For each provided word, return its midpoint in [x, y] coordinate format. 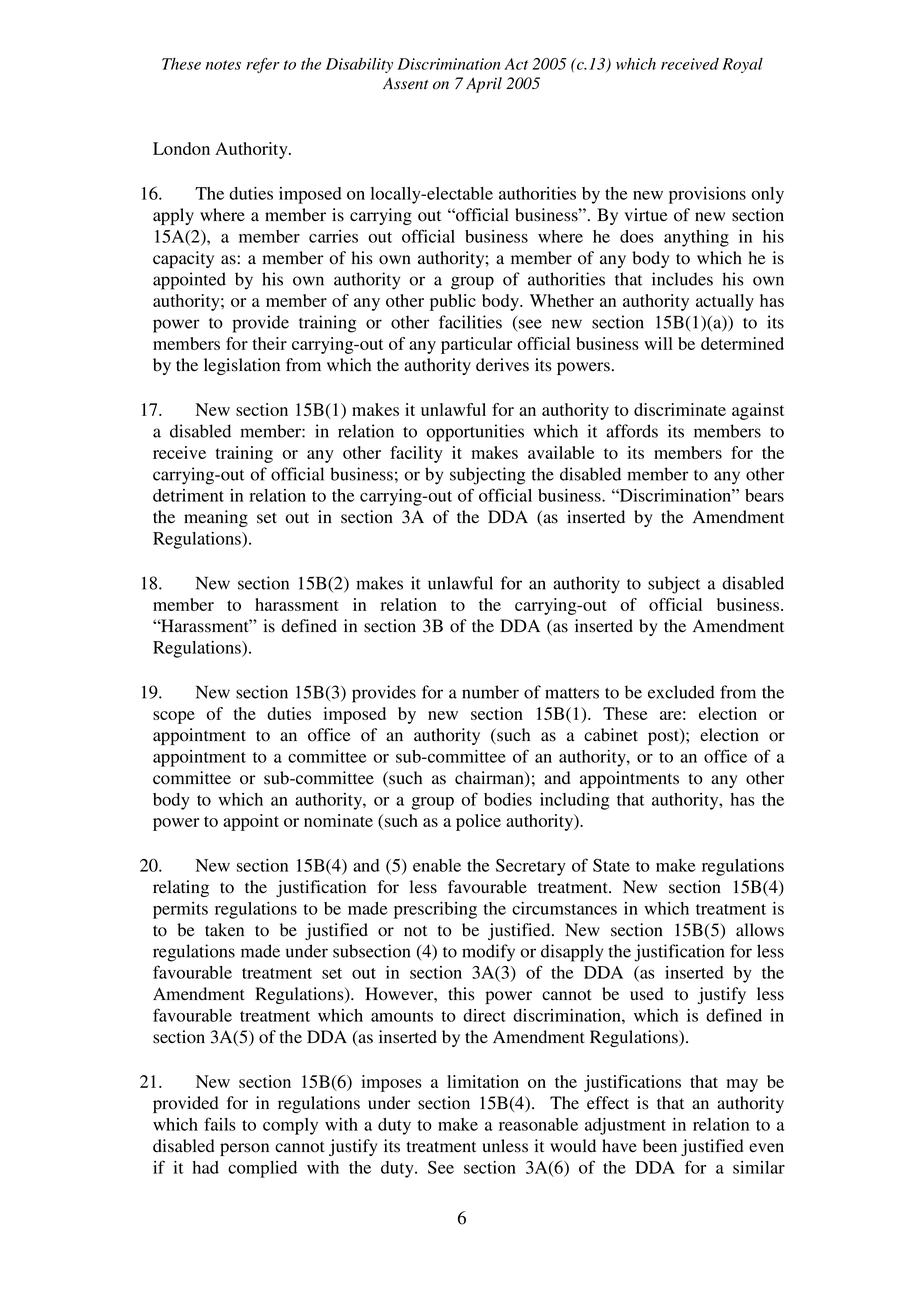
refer [263, 65]
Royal [742, 65]
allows [760, 930]
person [244, 1149]
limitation [483, 1081]
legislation [242, 366]
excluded [681, 692]
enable [437, 865]
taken [224, 930]
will [658, 343]
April [484, 85]
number [490, 692]
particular [476, 345]
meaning [216, 518]
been [660, 1146]
